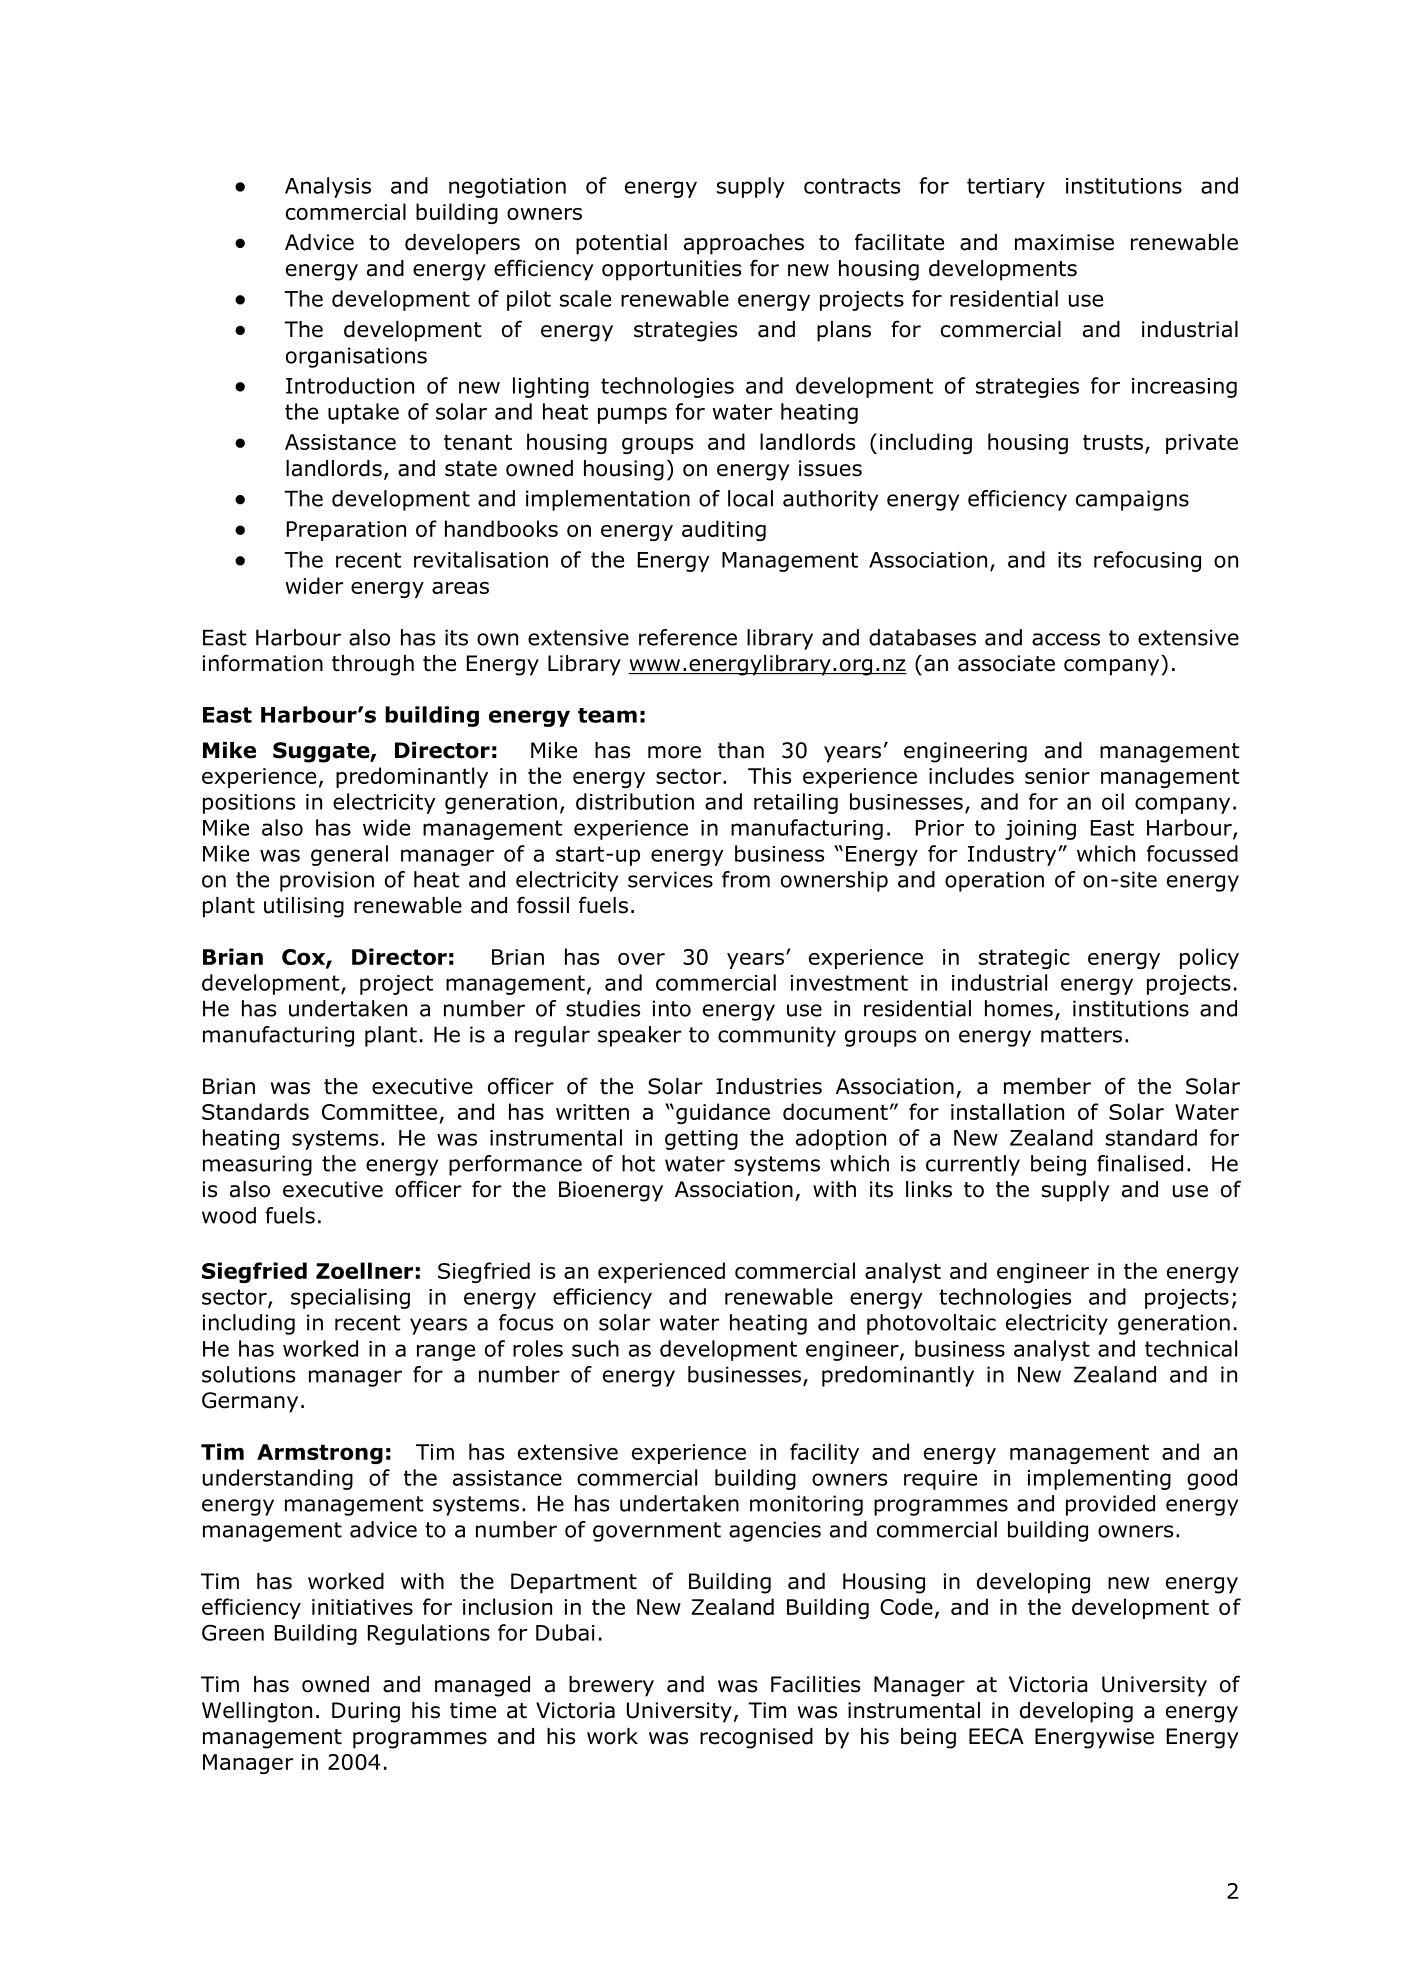 The height and width of the screenshot is (1988, 1407). Describe the element at coordinates (744, 244) in the screenshot. I see `approaches` at that location.
